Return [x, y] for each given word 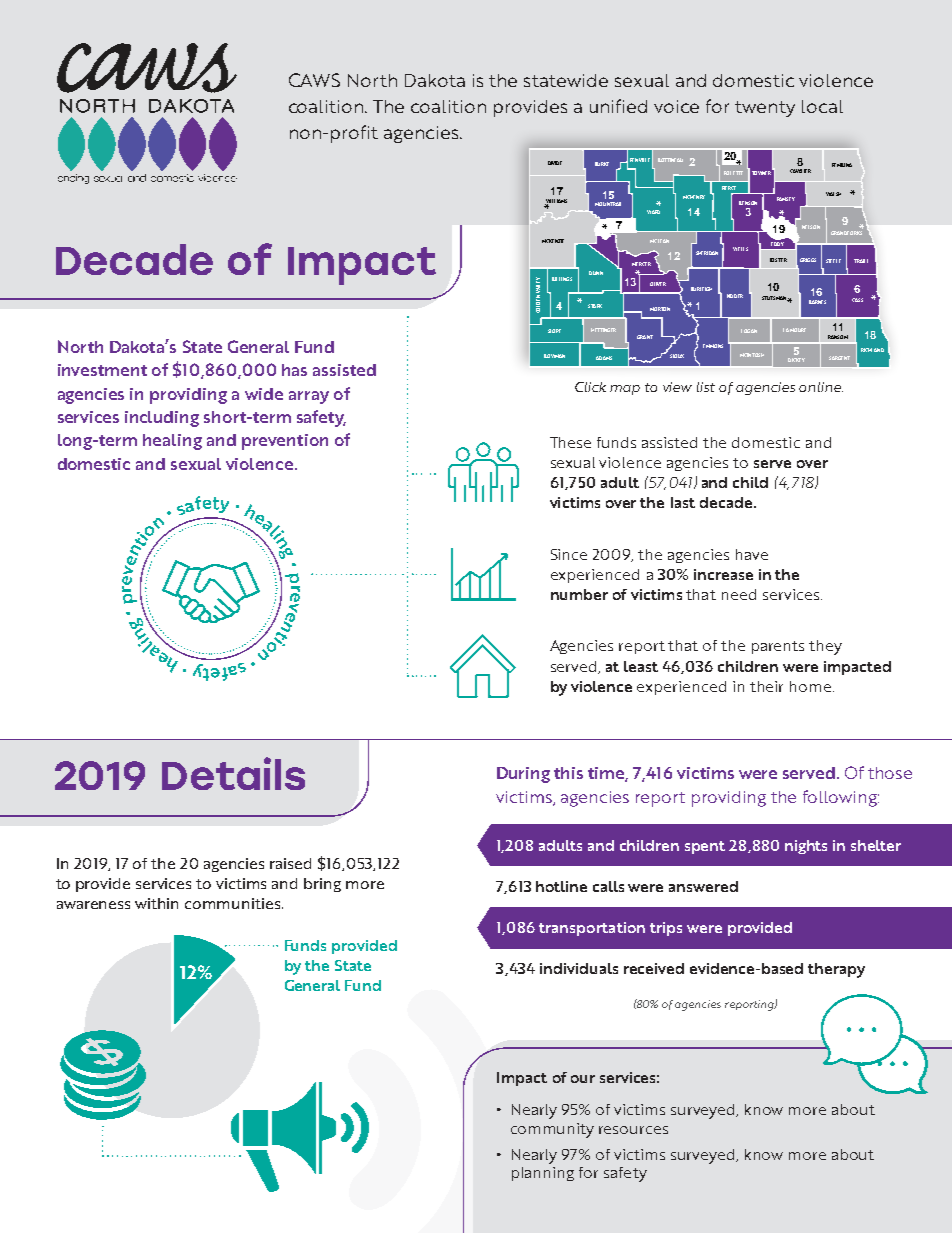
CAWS [314, 80]
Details [233, 773]
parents [778, 647]
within [156, 903]
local [822, 106]
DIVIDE [555, 163]
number [579, 594]
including [162, 419]
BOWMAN [554, 356]
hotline [561, 886]
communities [234, 903]
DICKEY [796, 360]
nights [806, 847]
